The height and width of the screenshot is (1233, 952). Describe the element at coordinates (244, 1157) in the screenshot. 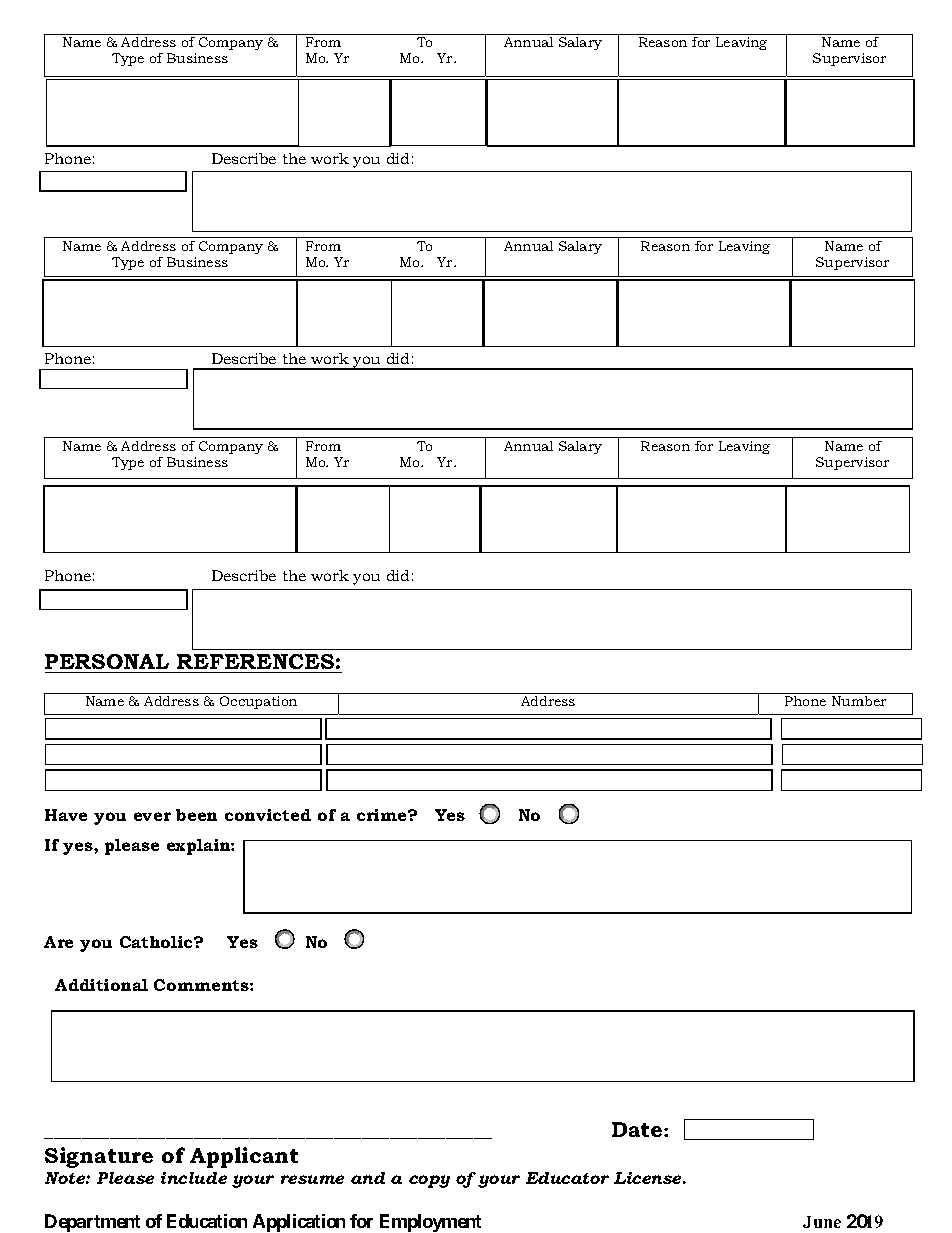

I see `Applicant` at that location.
